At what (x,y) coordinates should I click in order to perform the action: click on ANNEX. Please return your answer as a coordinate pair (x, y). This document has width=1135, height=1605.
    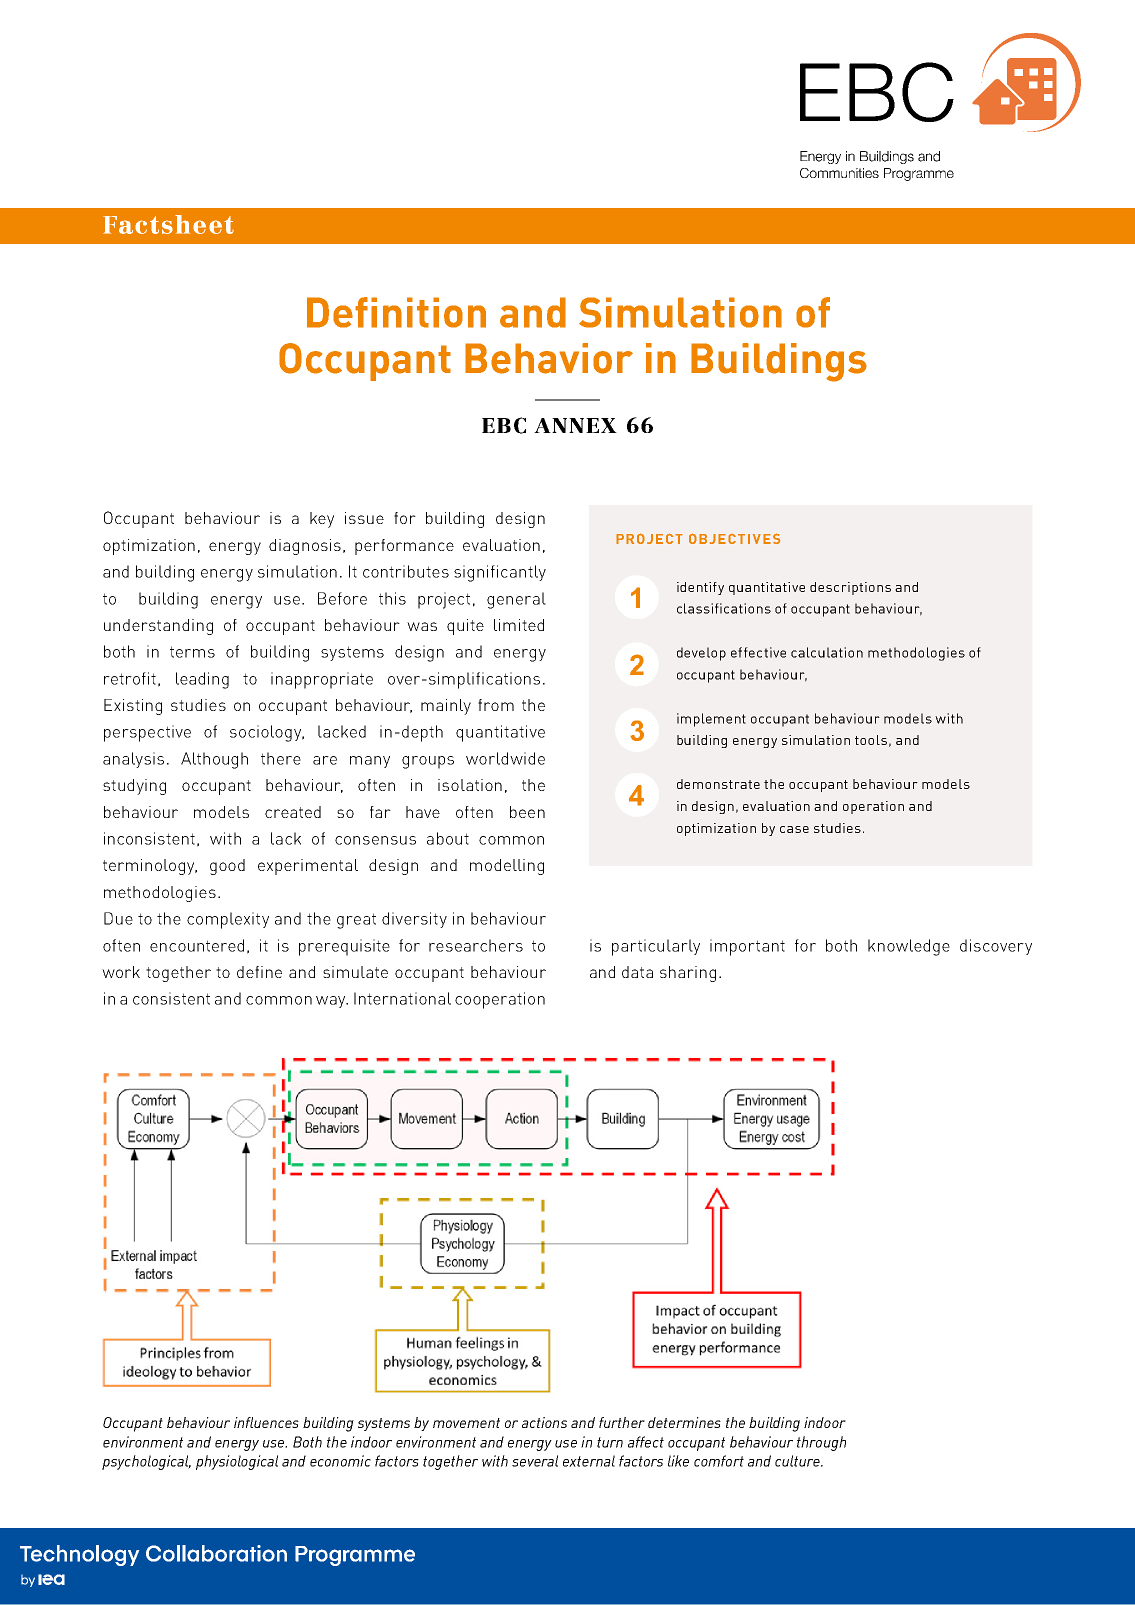
    Looking at the image, I should click on (575, 425).
